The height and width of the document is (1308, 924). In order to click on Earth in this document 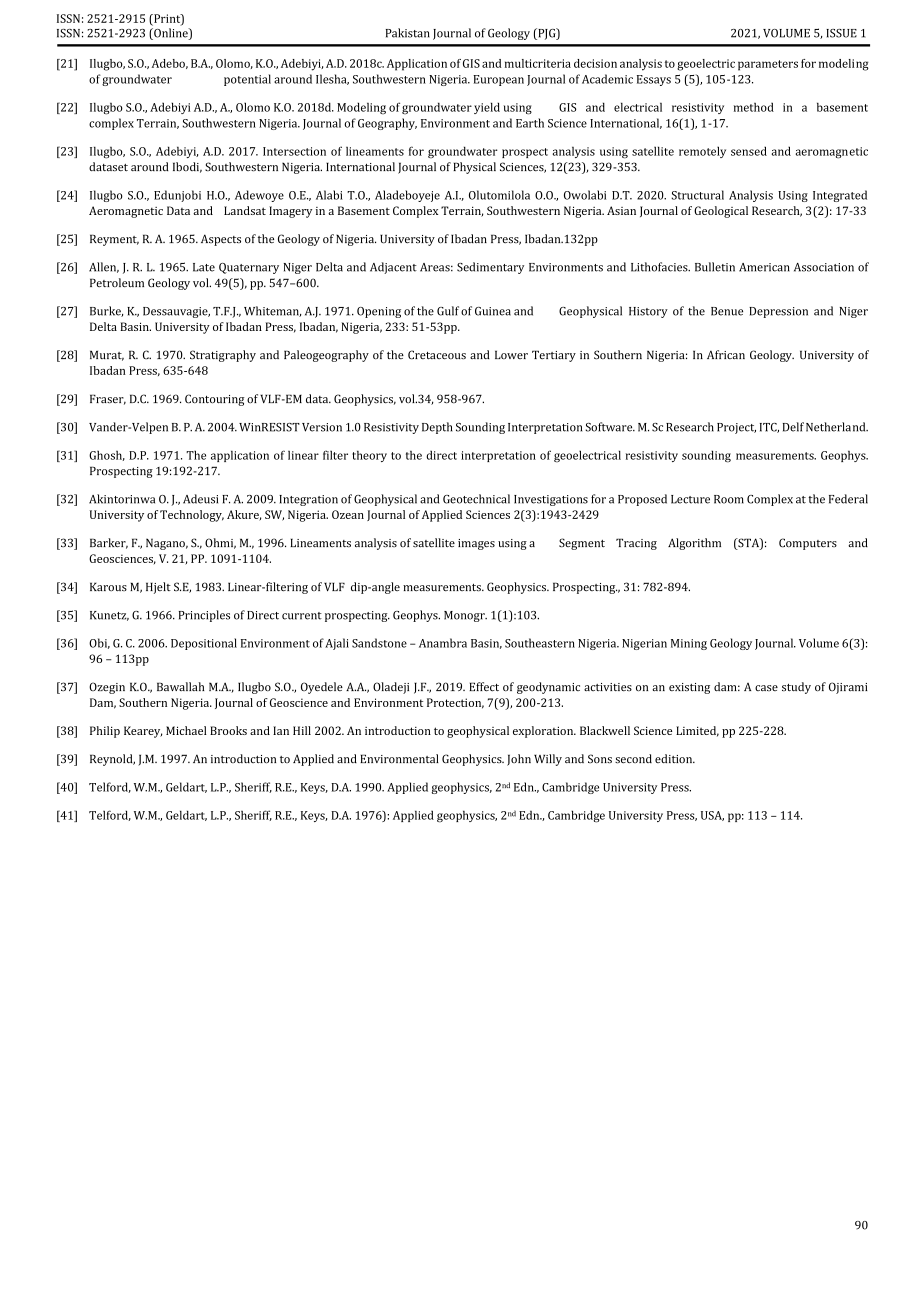, I will do `click(530, 123)`.
